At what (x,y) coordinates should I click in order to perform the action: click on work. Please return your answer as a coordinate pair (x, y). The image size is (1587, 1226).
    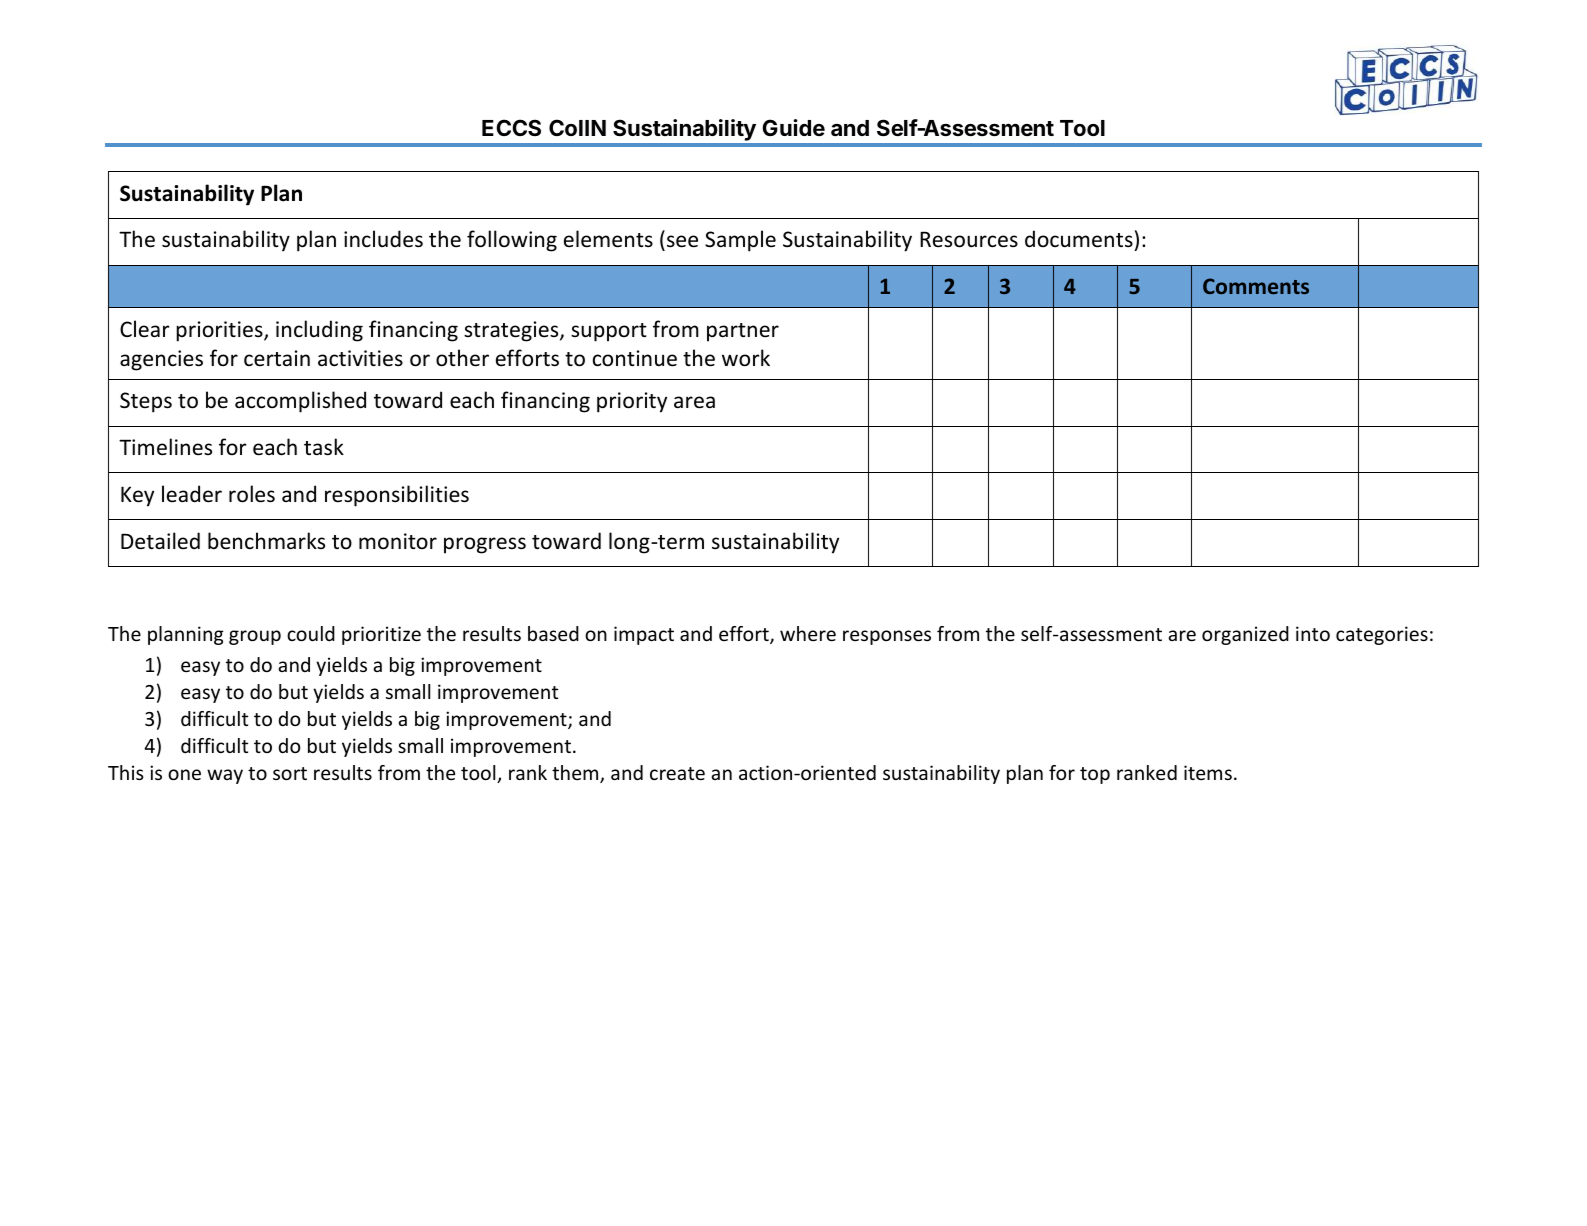
    Looking at the image, I should click on (746, 358).
